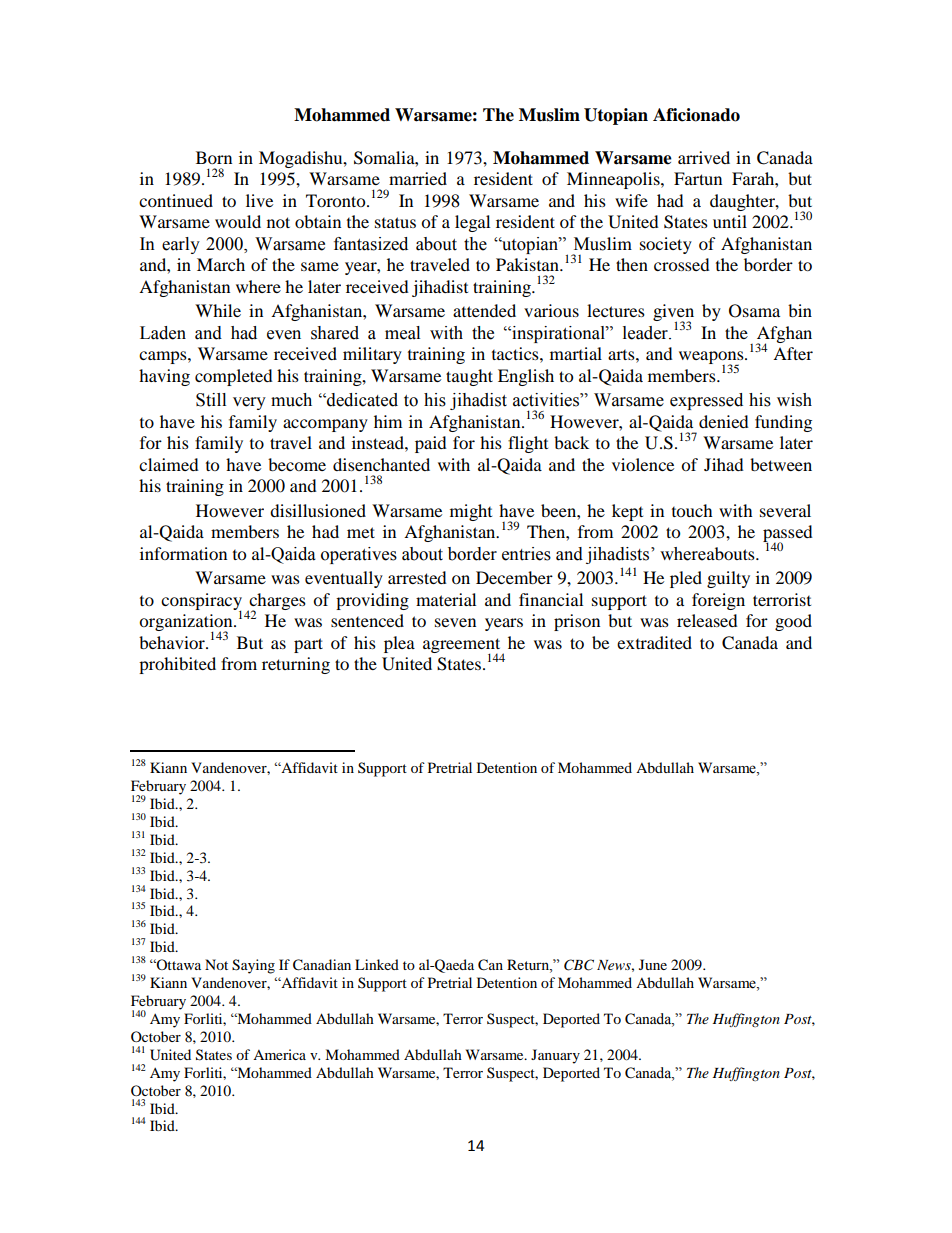 This document has width=952, height=1233. What do you see at coordinates (555, 1056) in the document?
I see `January` at bounding box center [555, 1056].
